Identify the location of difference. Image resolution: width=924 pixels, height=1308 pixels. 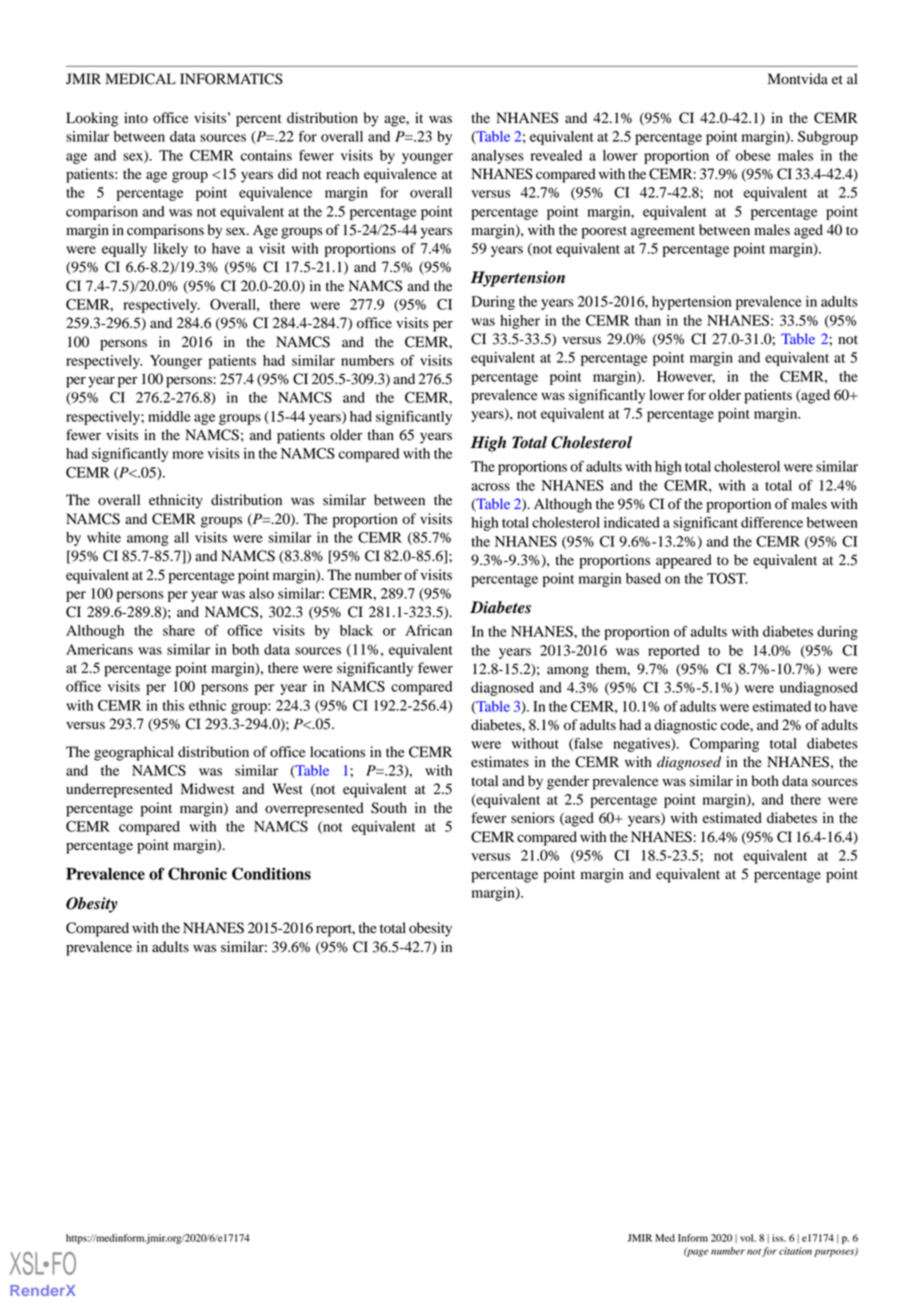
(772, 522).
